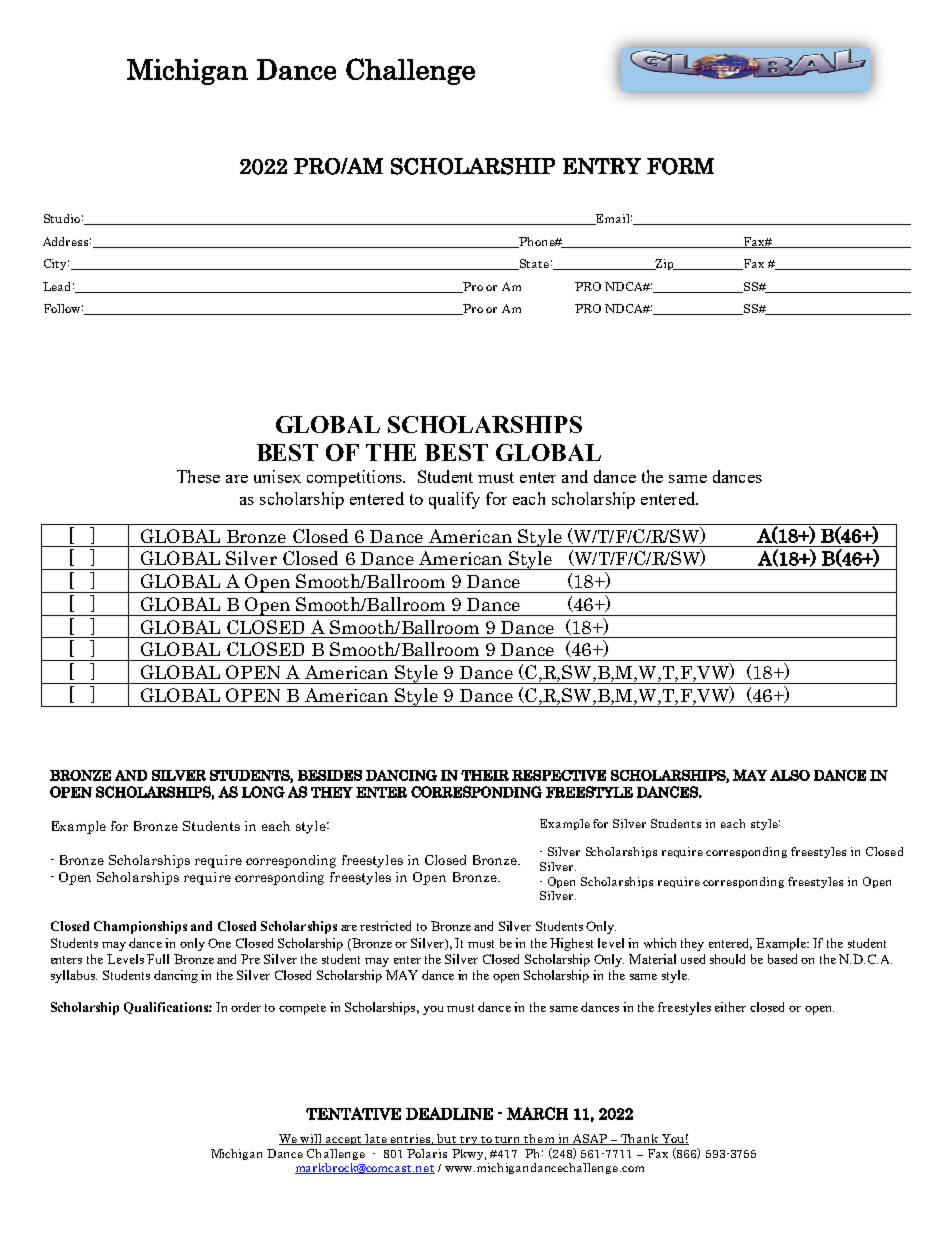 This document has width=952, height=1233. I want to click on THEIR, so click(485, 775).
